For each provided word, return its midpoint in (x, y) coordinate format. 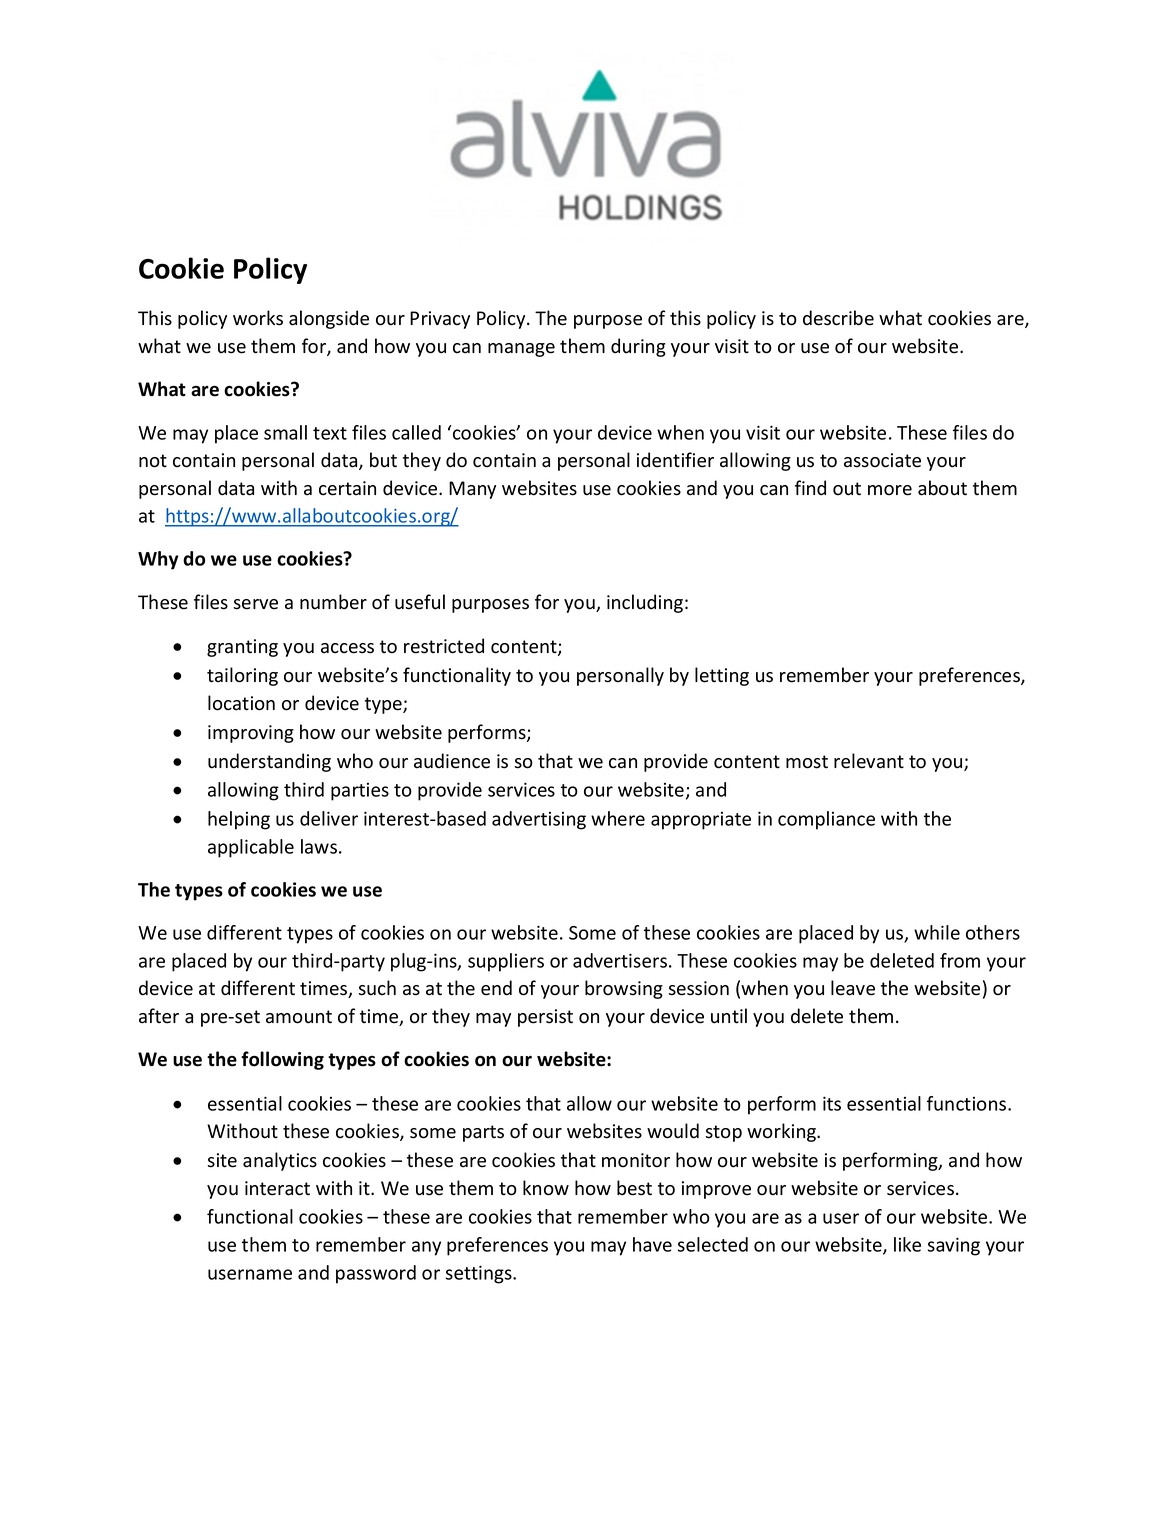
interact (277, 1188)
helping (239, 820)
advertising (539, 820)
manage (521, 350)
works (258, 318)
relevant (869, 761)
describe (838, 318)
